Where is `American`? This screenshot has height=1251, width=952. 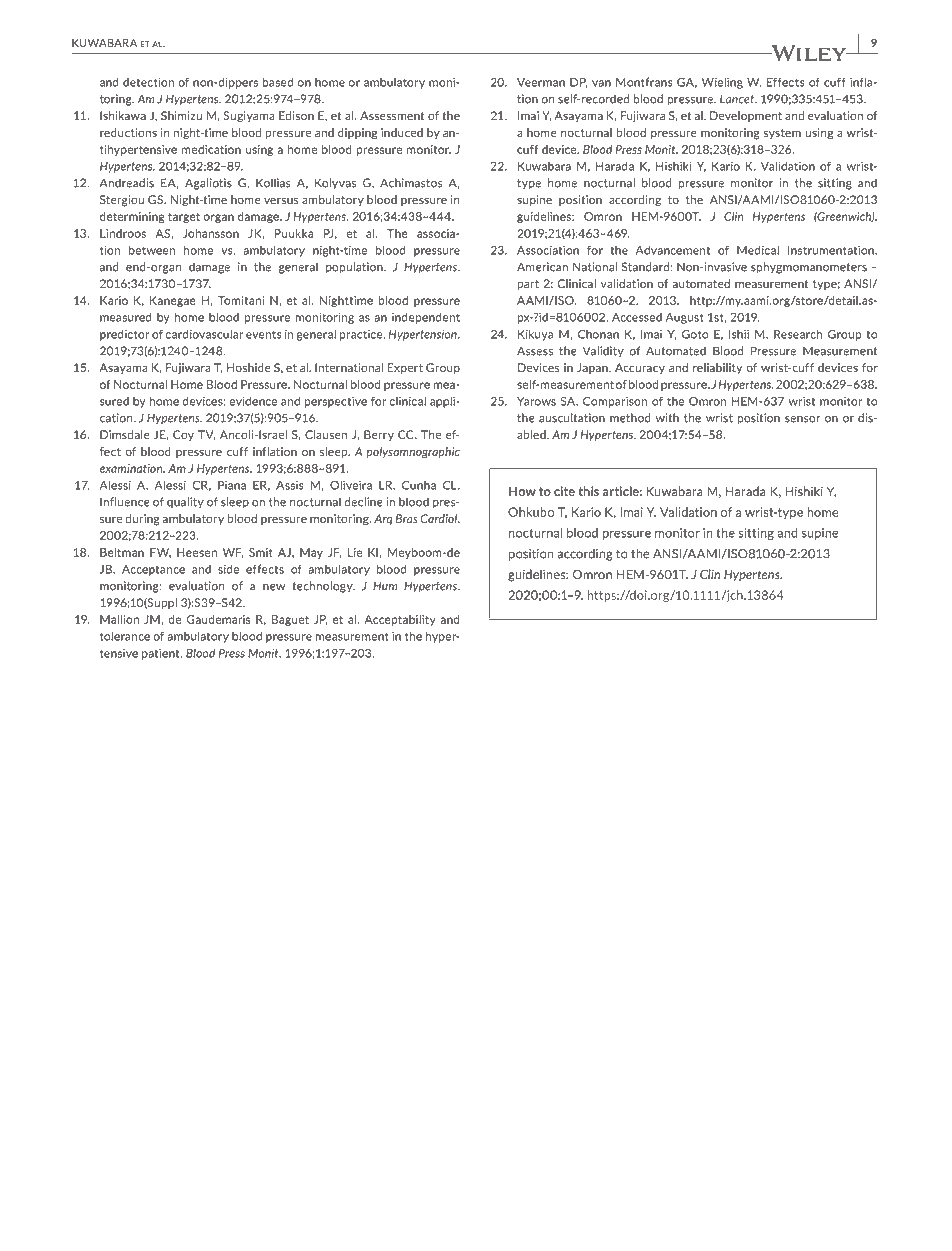 American is located at coordinates (542, 267).
